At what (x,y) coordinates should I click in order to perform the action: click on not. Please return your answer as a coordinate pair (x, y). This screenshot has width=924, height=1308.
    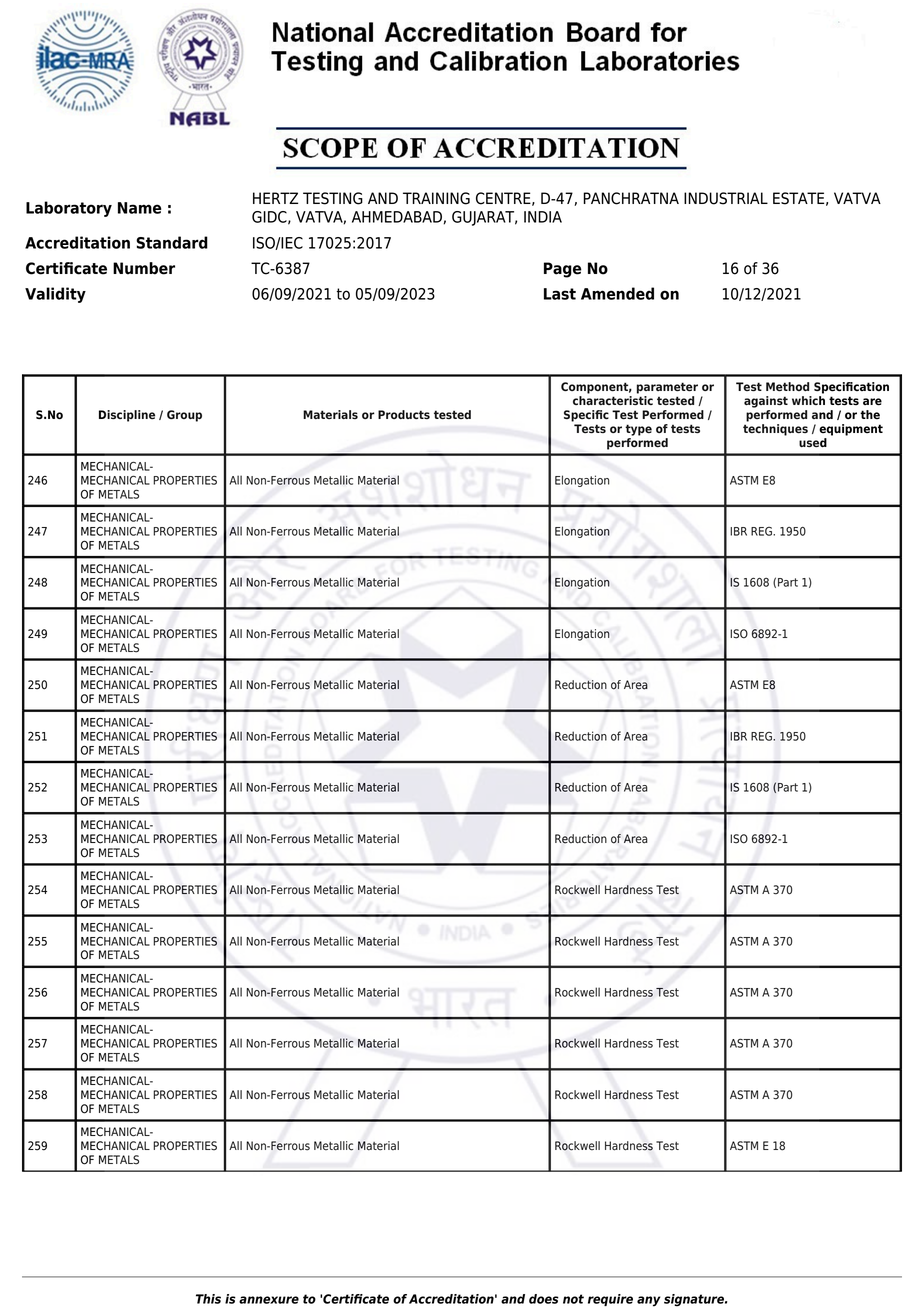
    Looking at the image, I should click on (573, 1299).
